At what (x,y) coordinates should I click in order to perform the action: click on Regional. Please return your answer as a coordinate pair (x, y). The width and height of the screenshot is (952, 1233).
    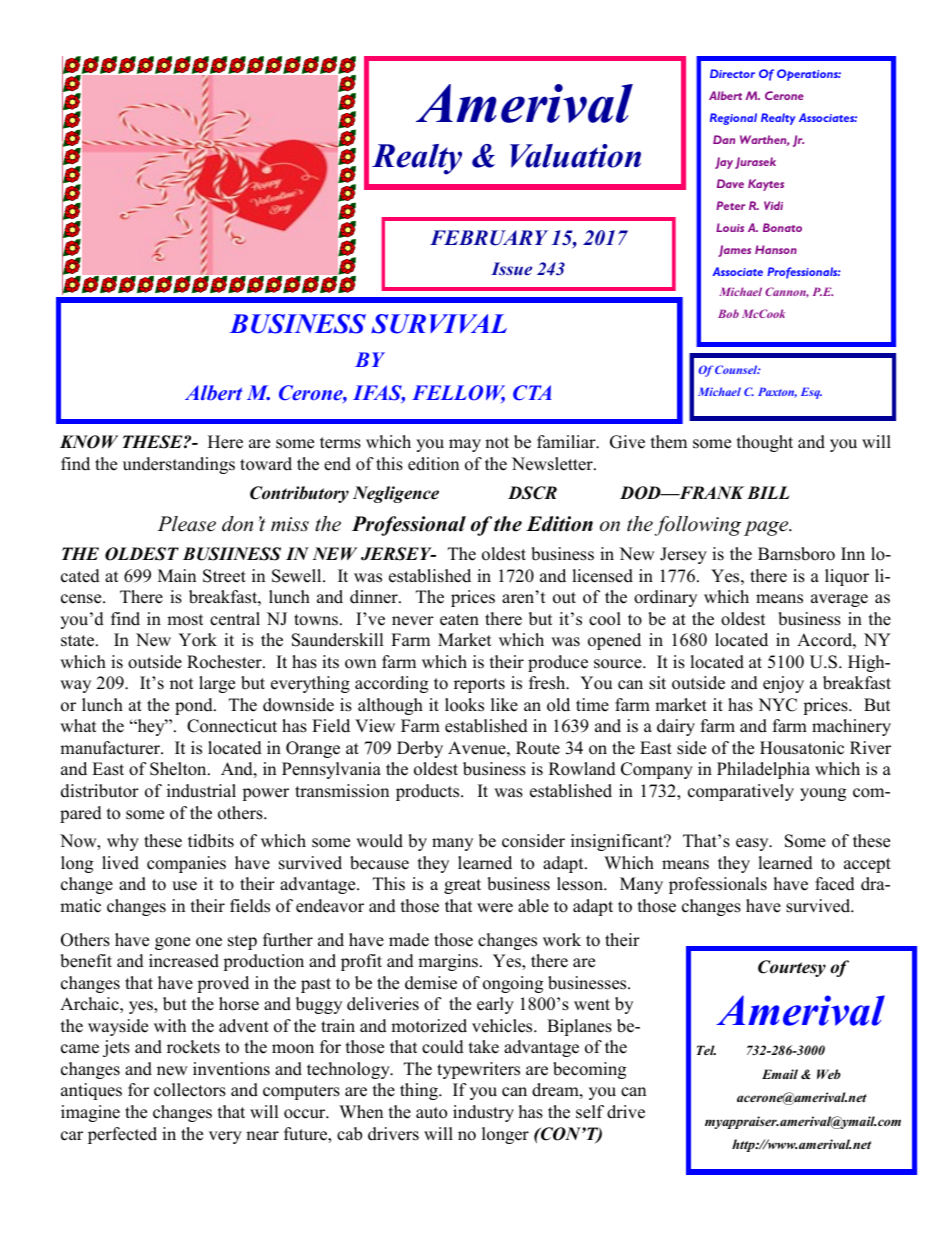
    Looking at the image, I should click on (733, 119).
